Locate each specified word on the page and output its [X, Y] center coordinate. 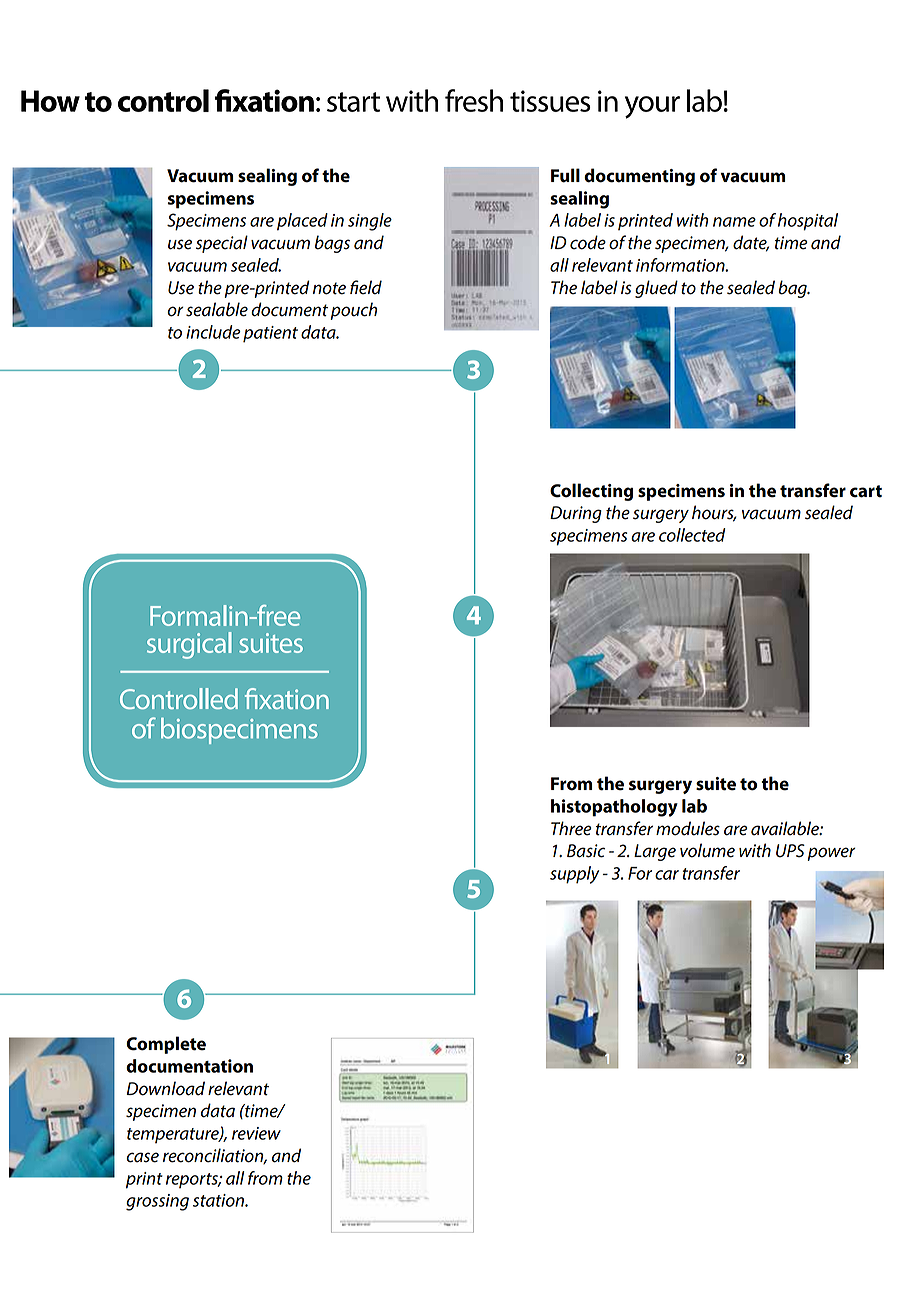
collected [692, 535]
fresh [474, 100]
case [142, 1157]
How [50, 101]
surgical [189, 645]
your [652, 107]
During [576, 514]
